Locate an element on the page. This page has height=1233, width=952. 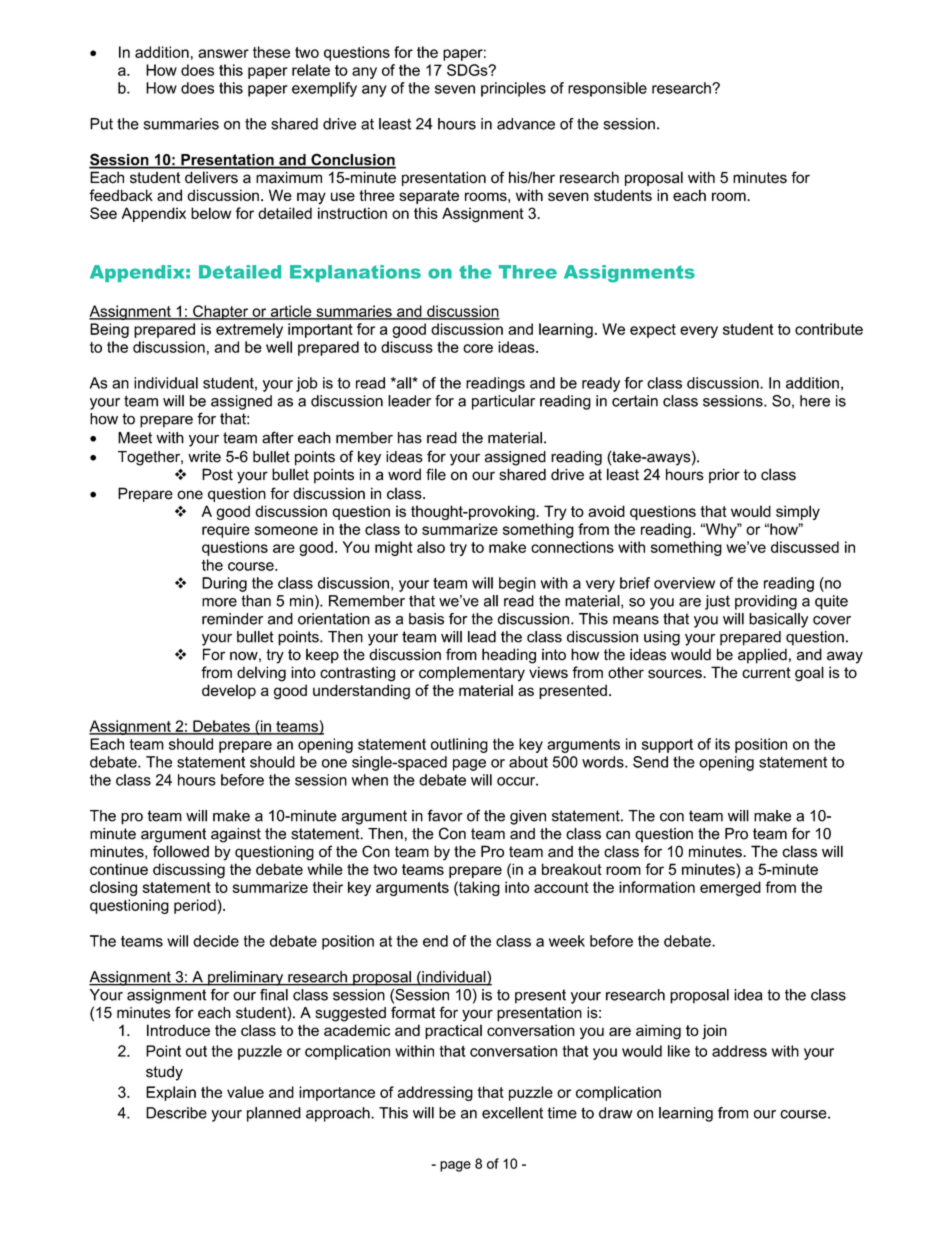
begin is located at coordinates (517, 584).
